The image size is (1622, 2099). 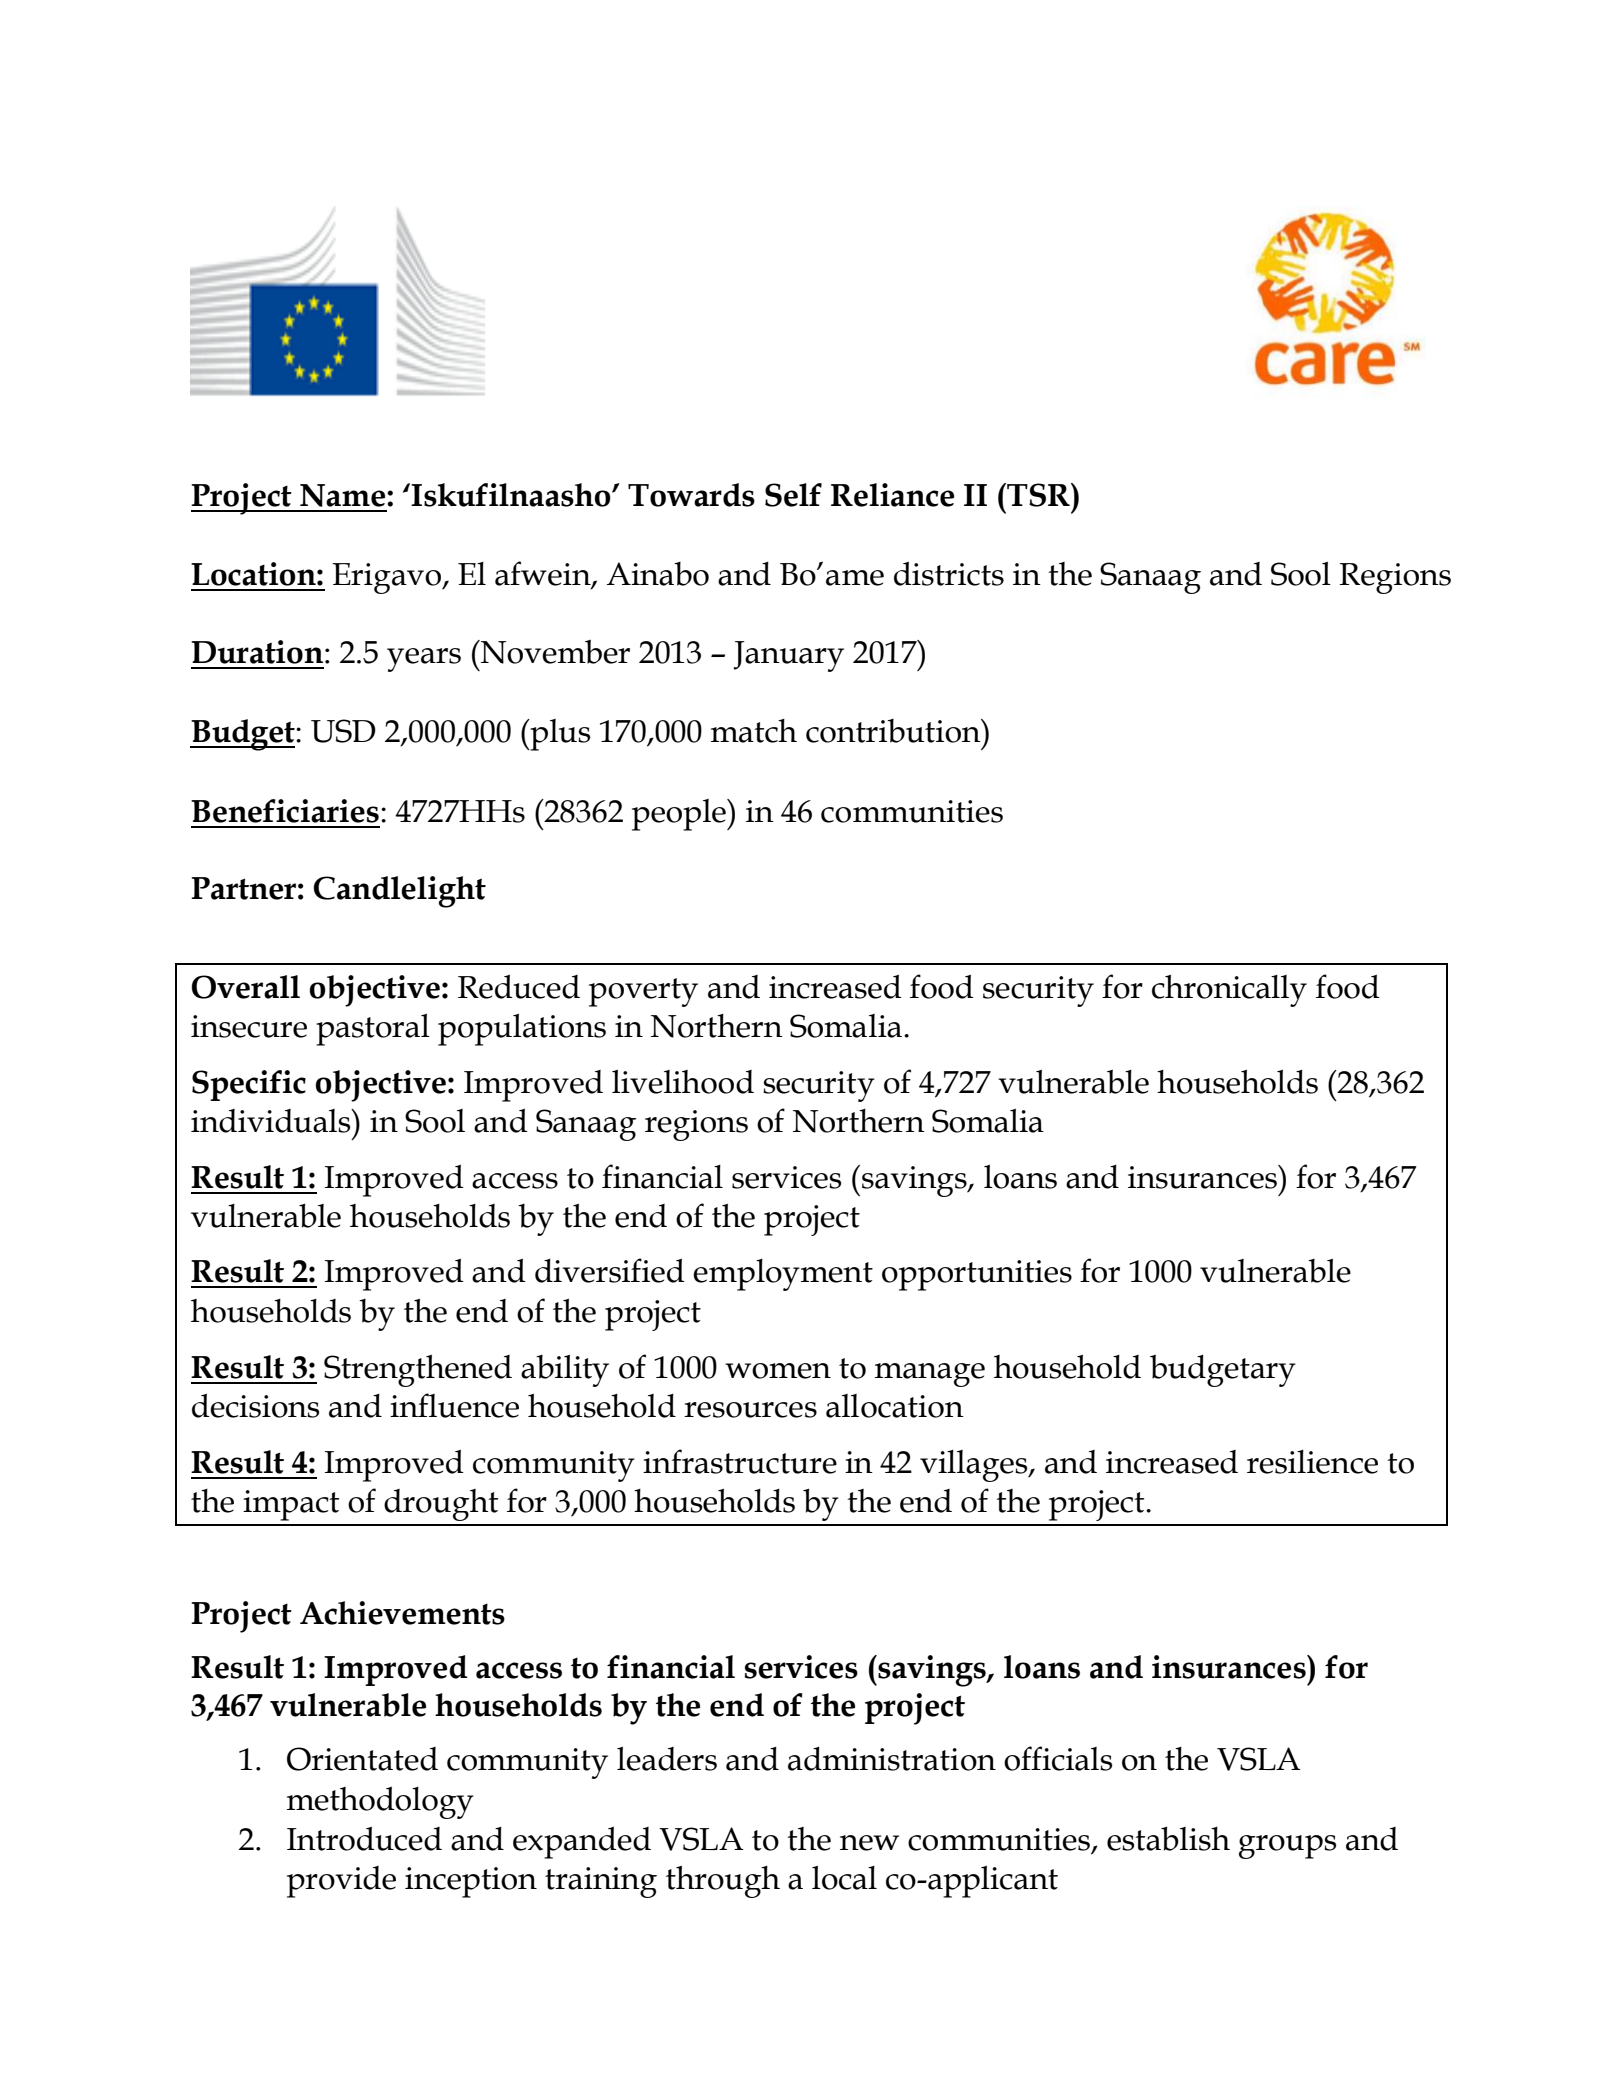 What do you see at coordinates (793, 495) in the screenshot?
I see `Self` at bounding box center [793, 495].
